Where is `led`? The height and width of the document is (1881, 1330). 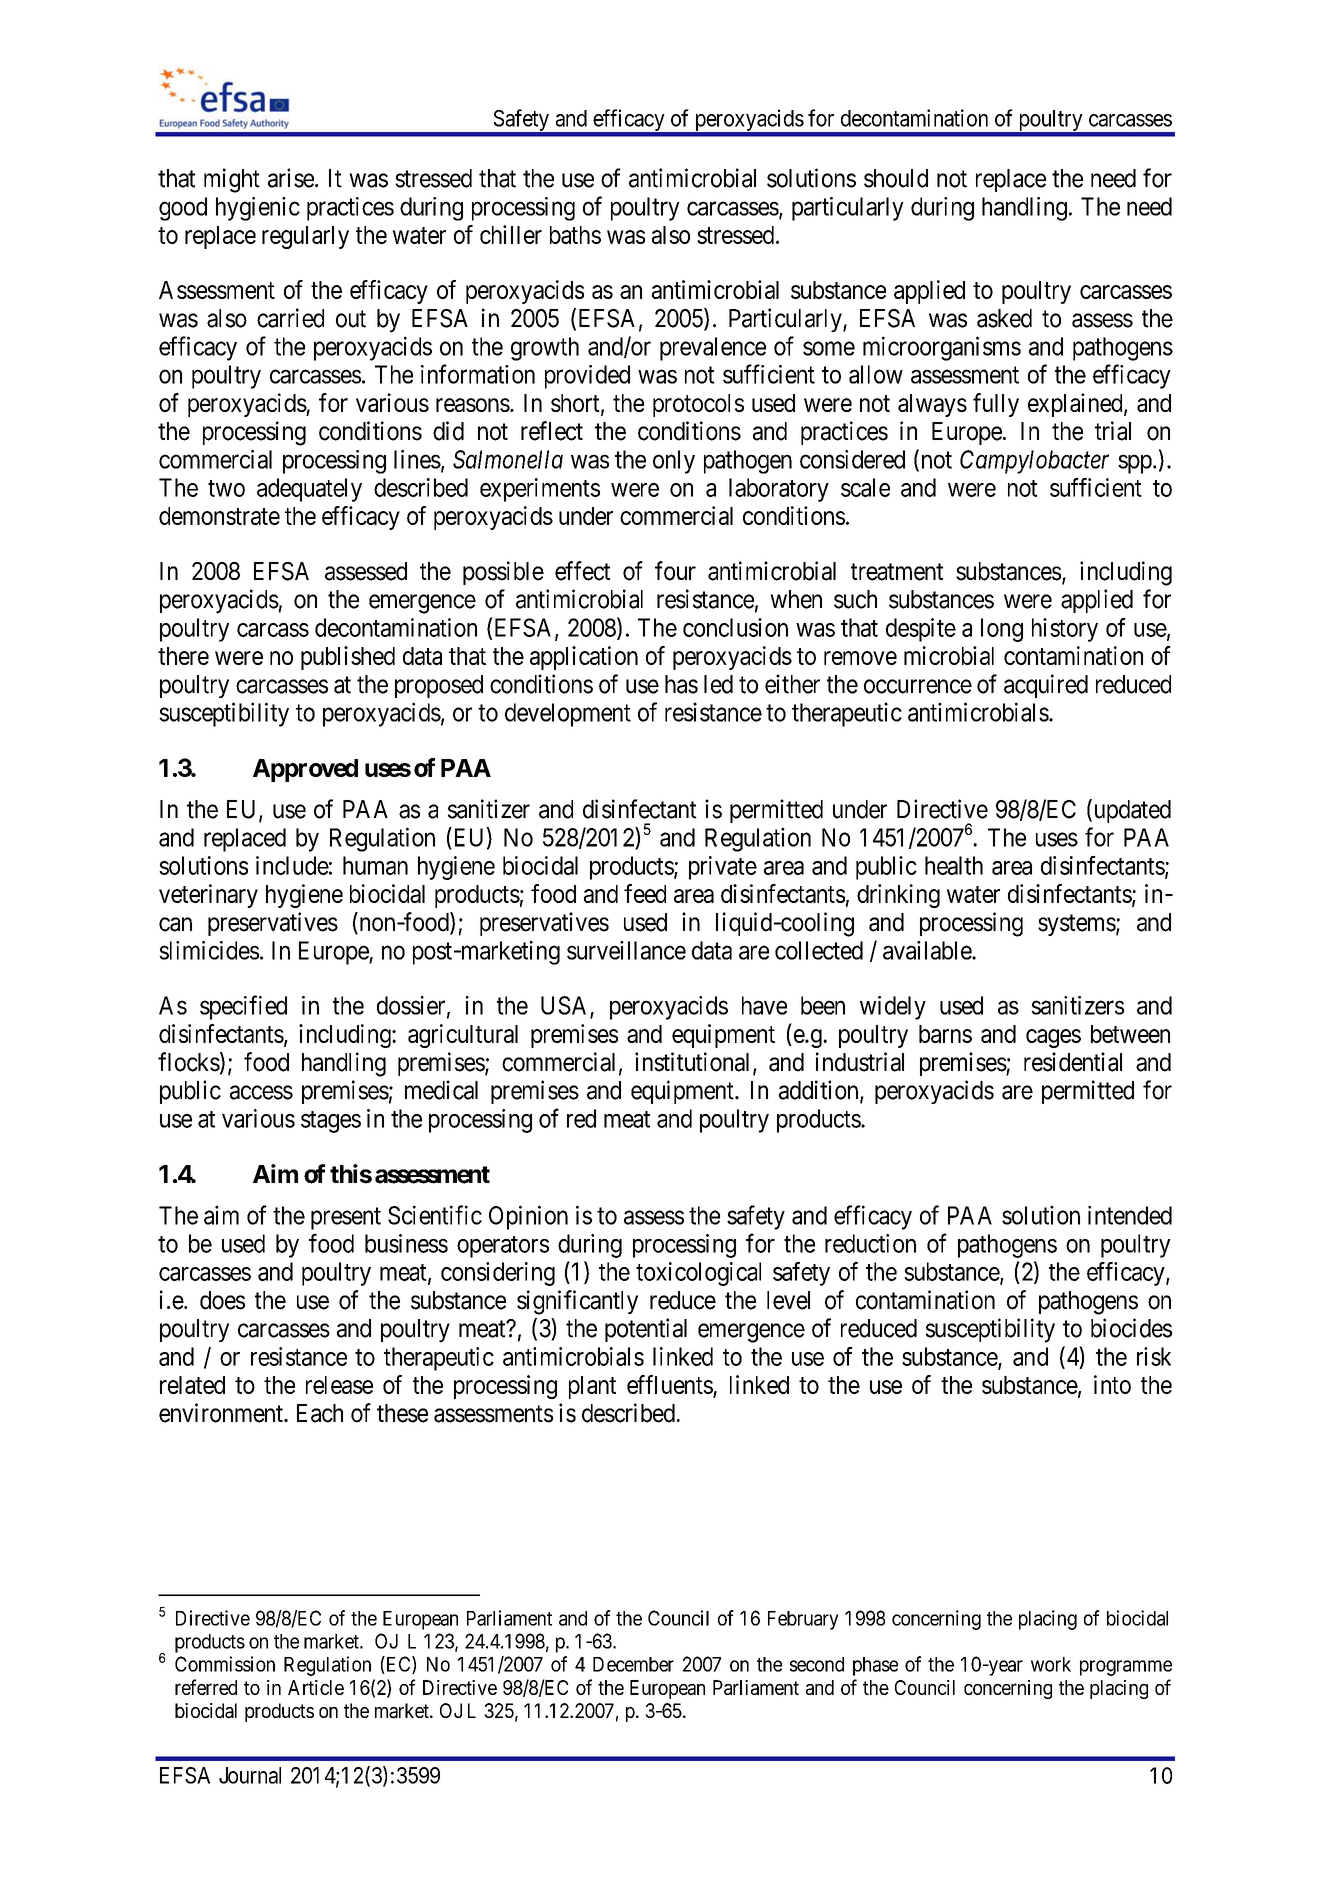
led is located at coordinates (718, 684).
